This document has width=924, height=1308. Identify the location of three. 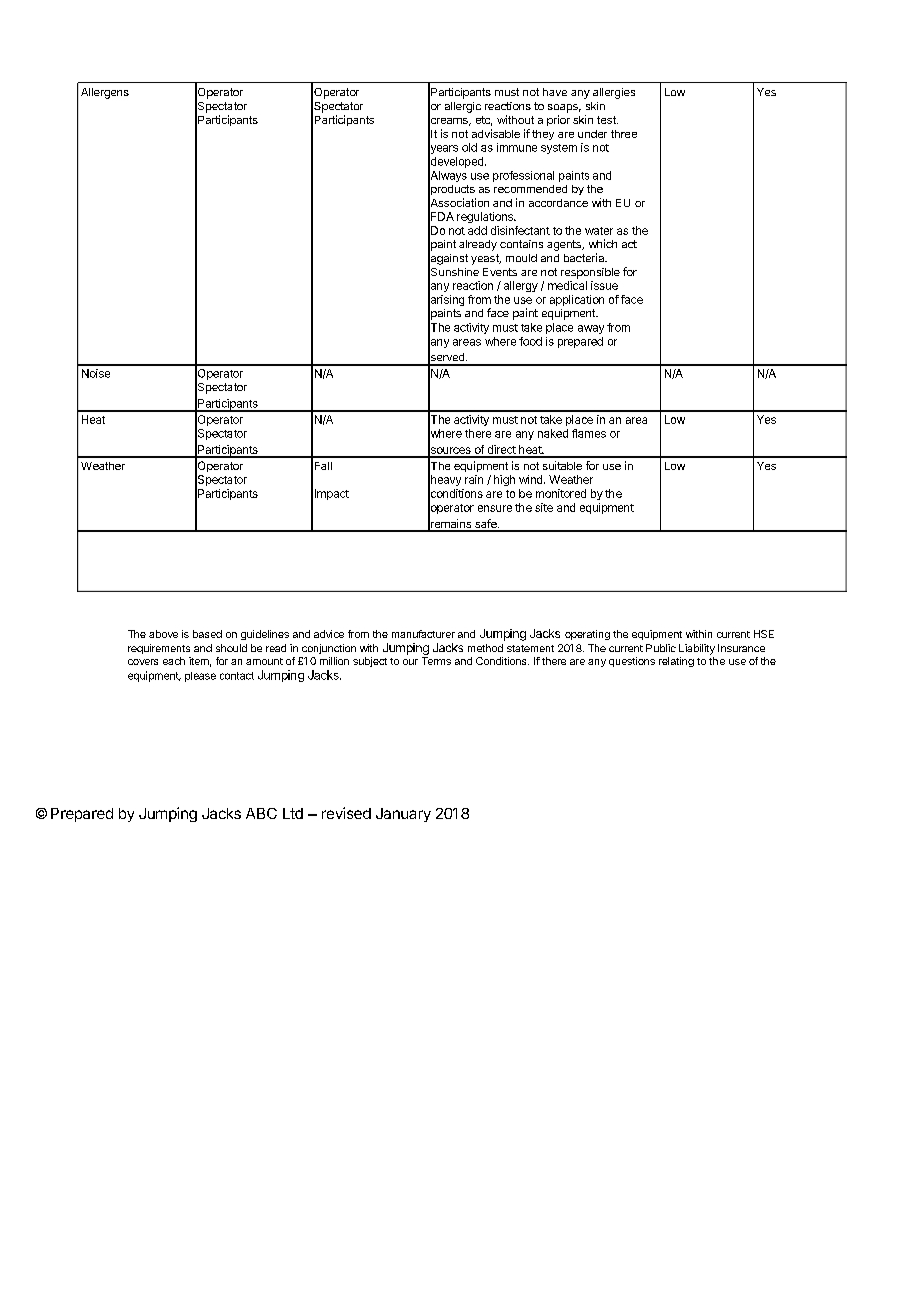
(624, 134).
